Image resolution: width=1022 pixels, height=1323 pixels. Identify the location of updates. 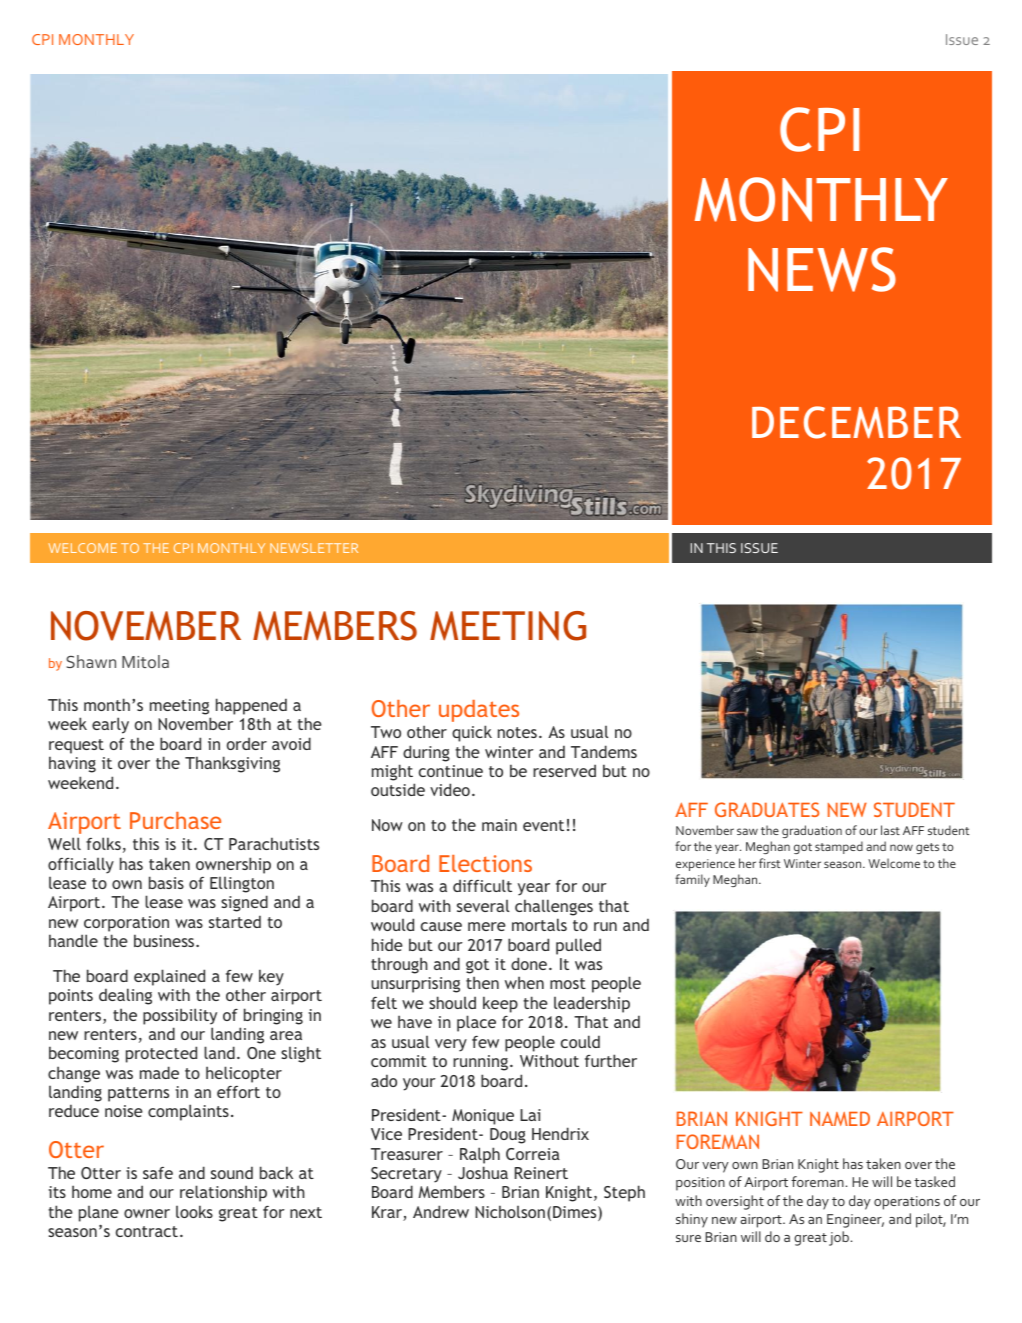
(479, 711).
